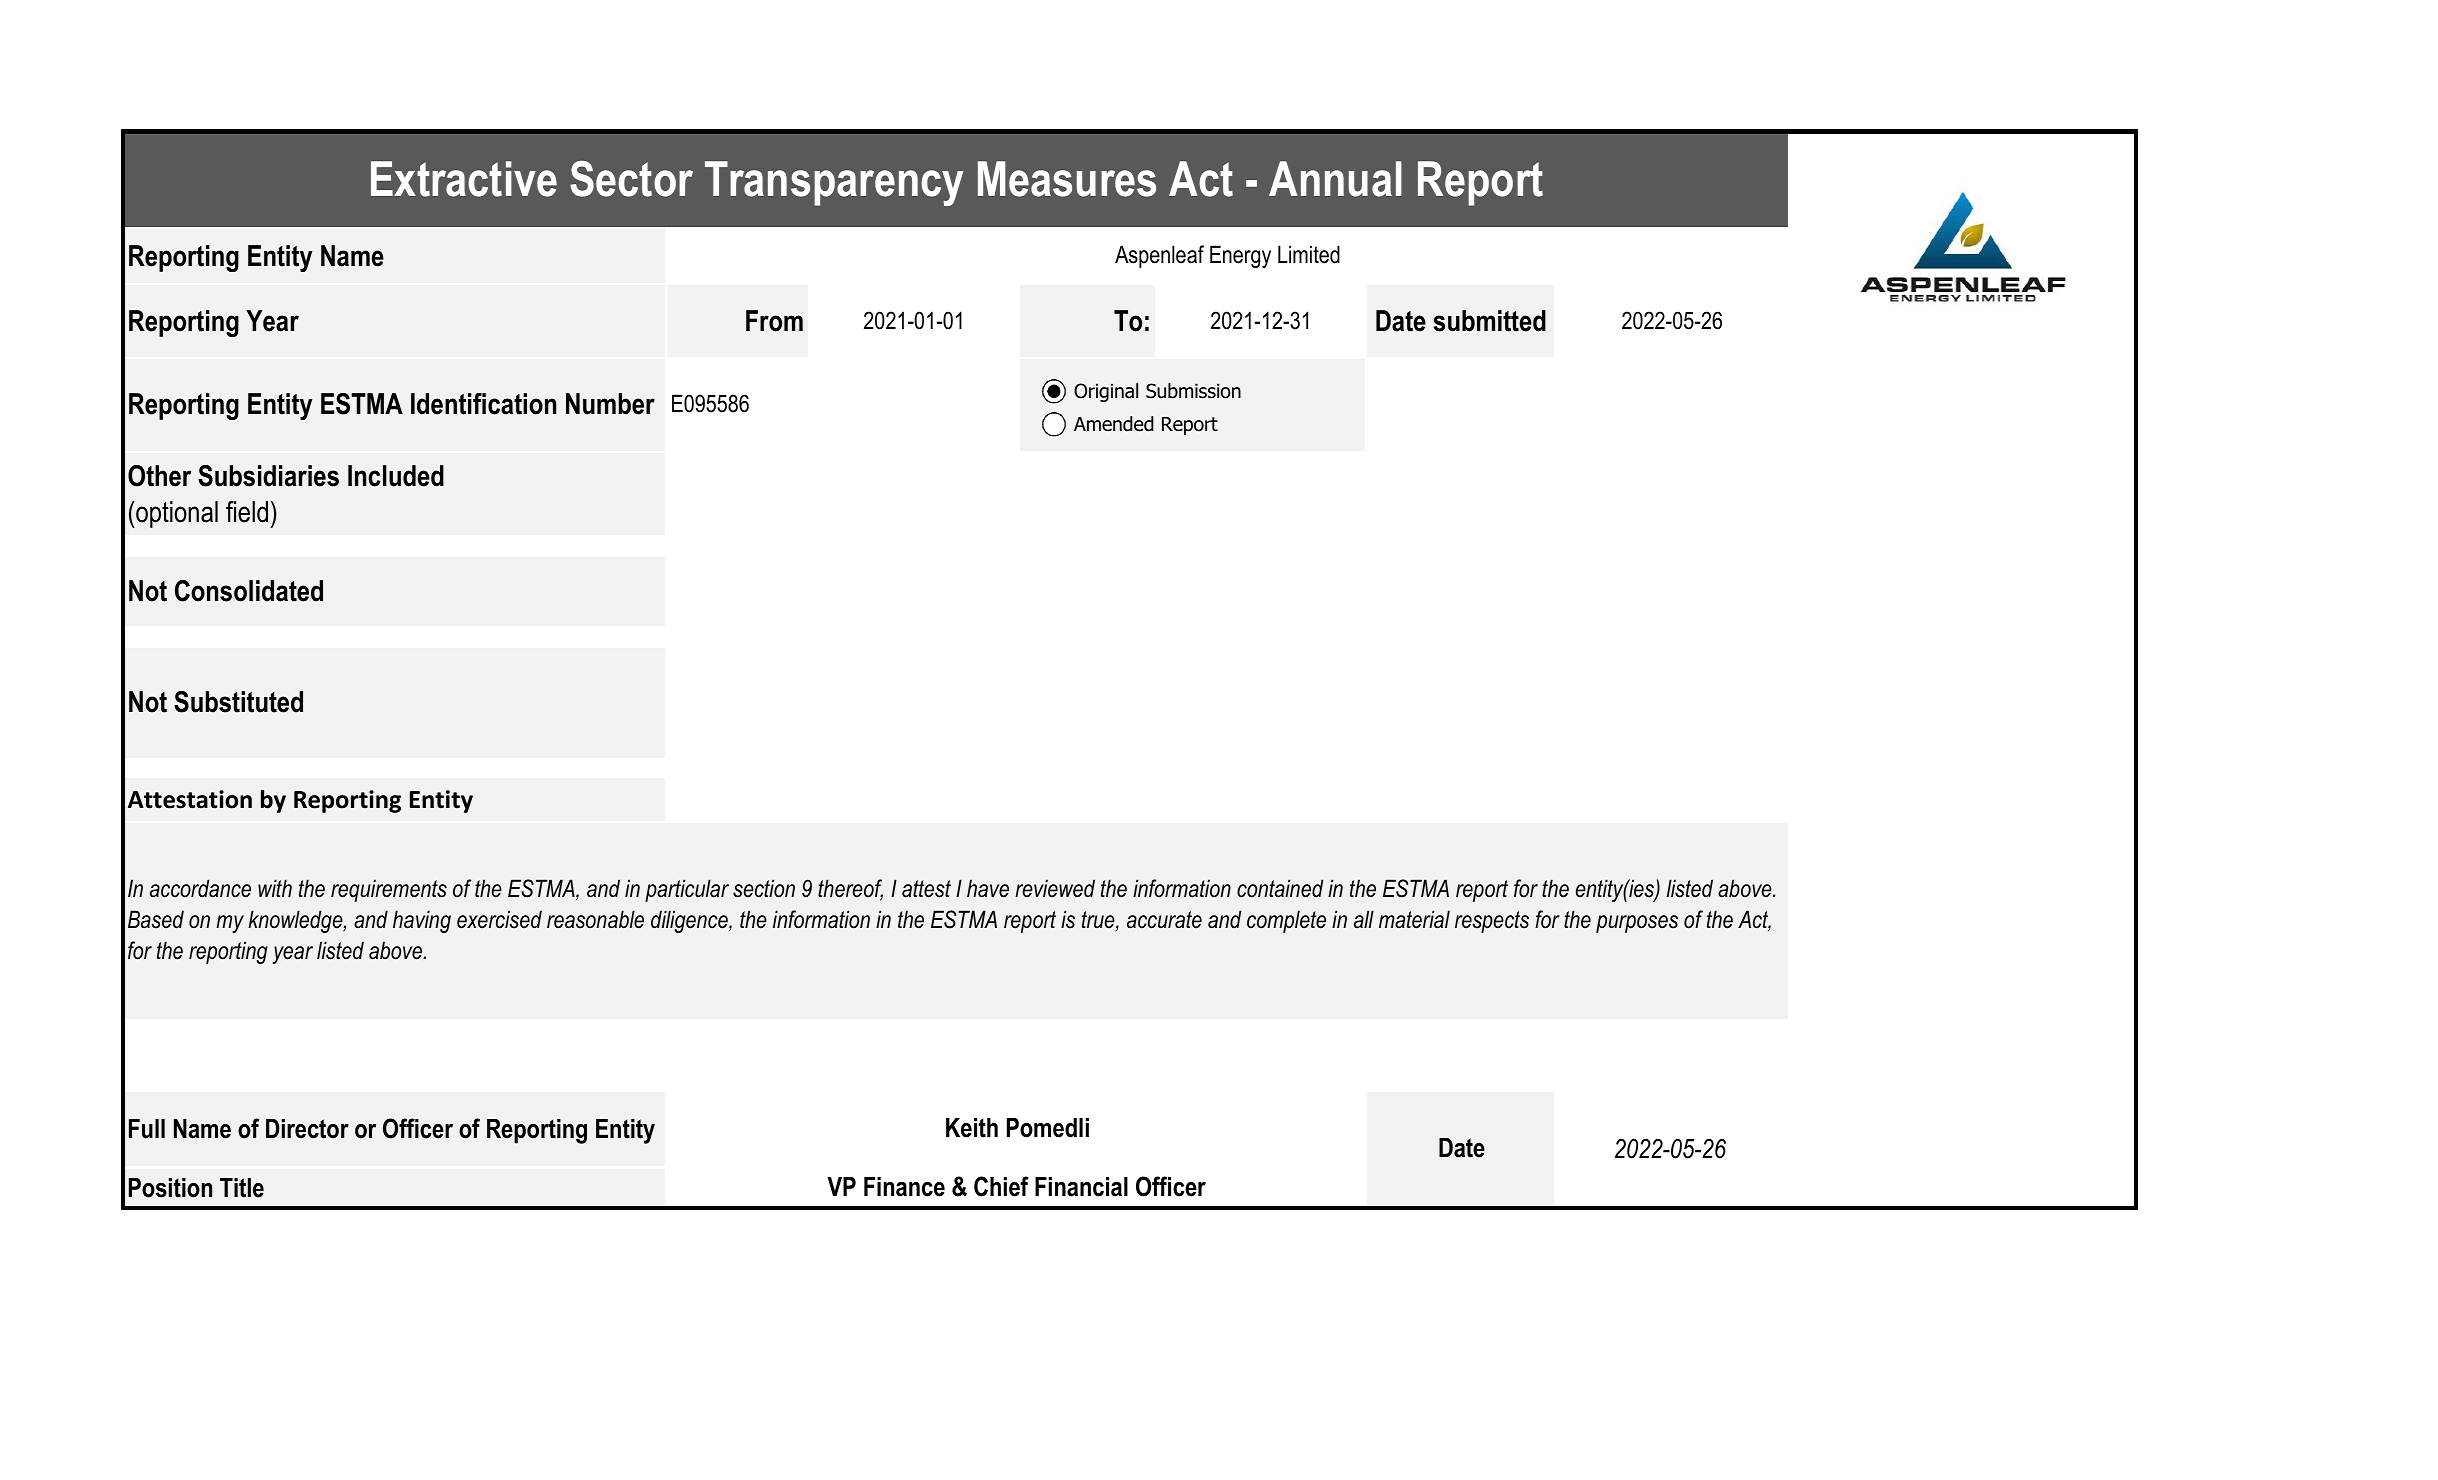 This screenshot has width=2438, height=1480. Describe the element at coordinates (904, 1187) in the screenshot. I see `Finance` at that location.
